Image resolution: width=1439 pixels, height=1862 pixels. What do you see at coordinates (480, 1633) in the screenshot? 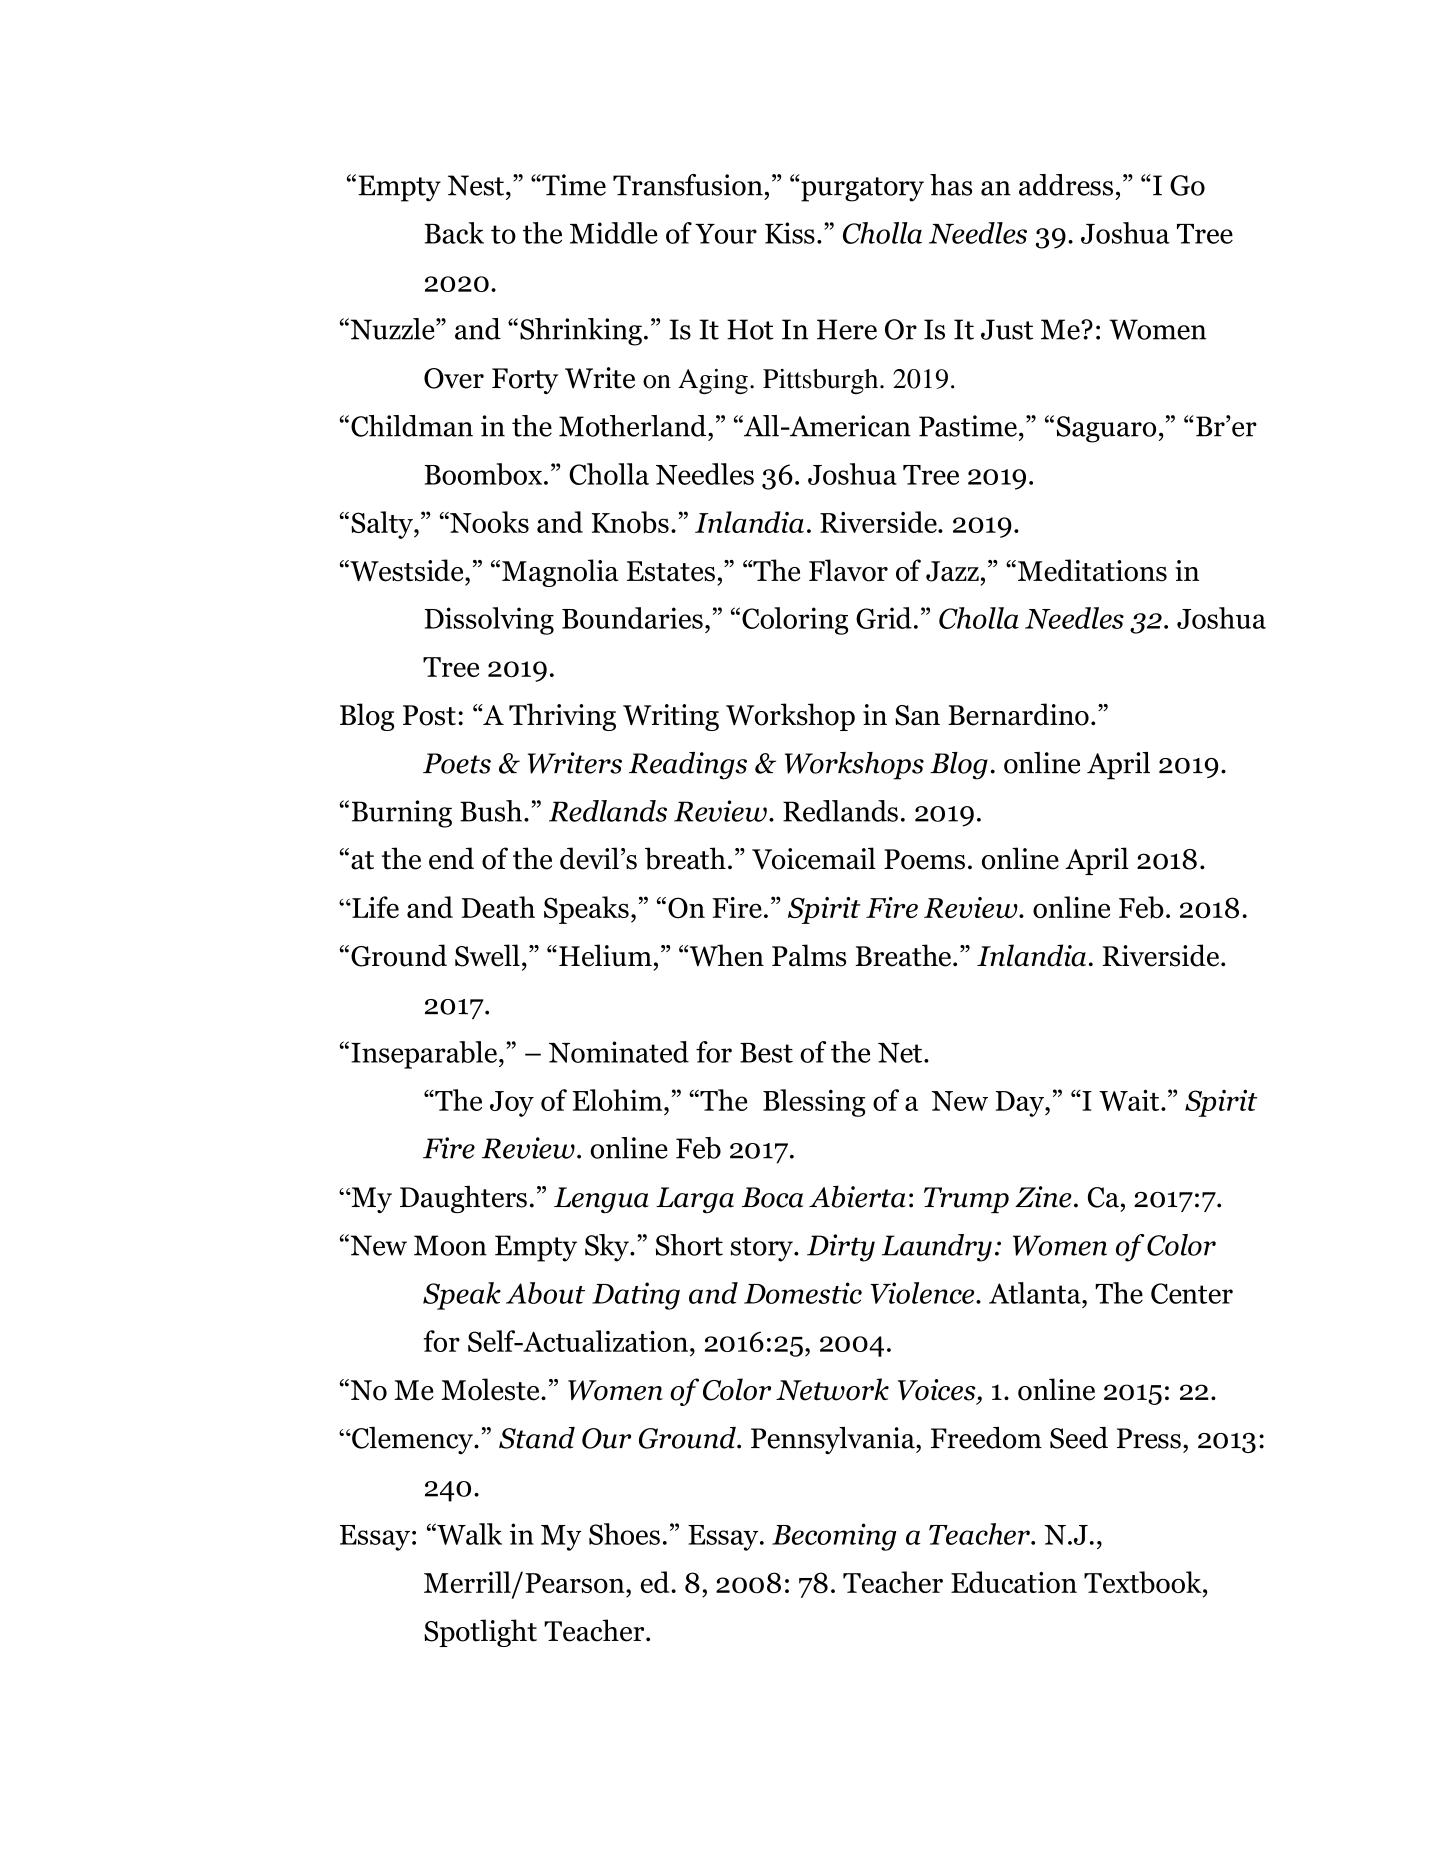
I see `Spotlight` at bounding box center [480, 1633].
